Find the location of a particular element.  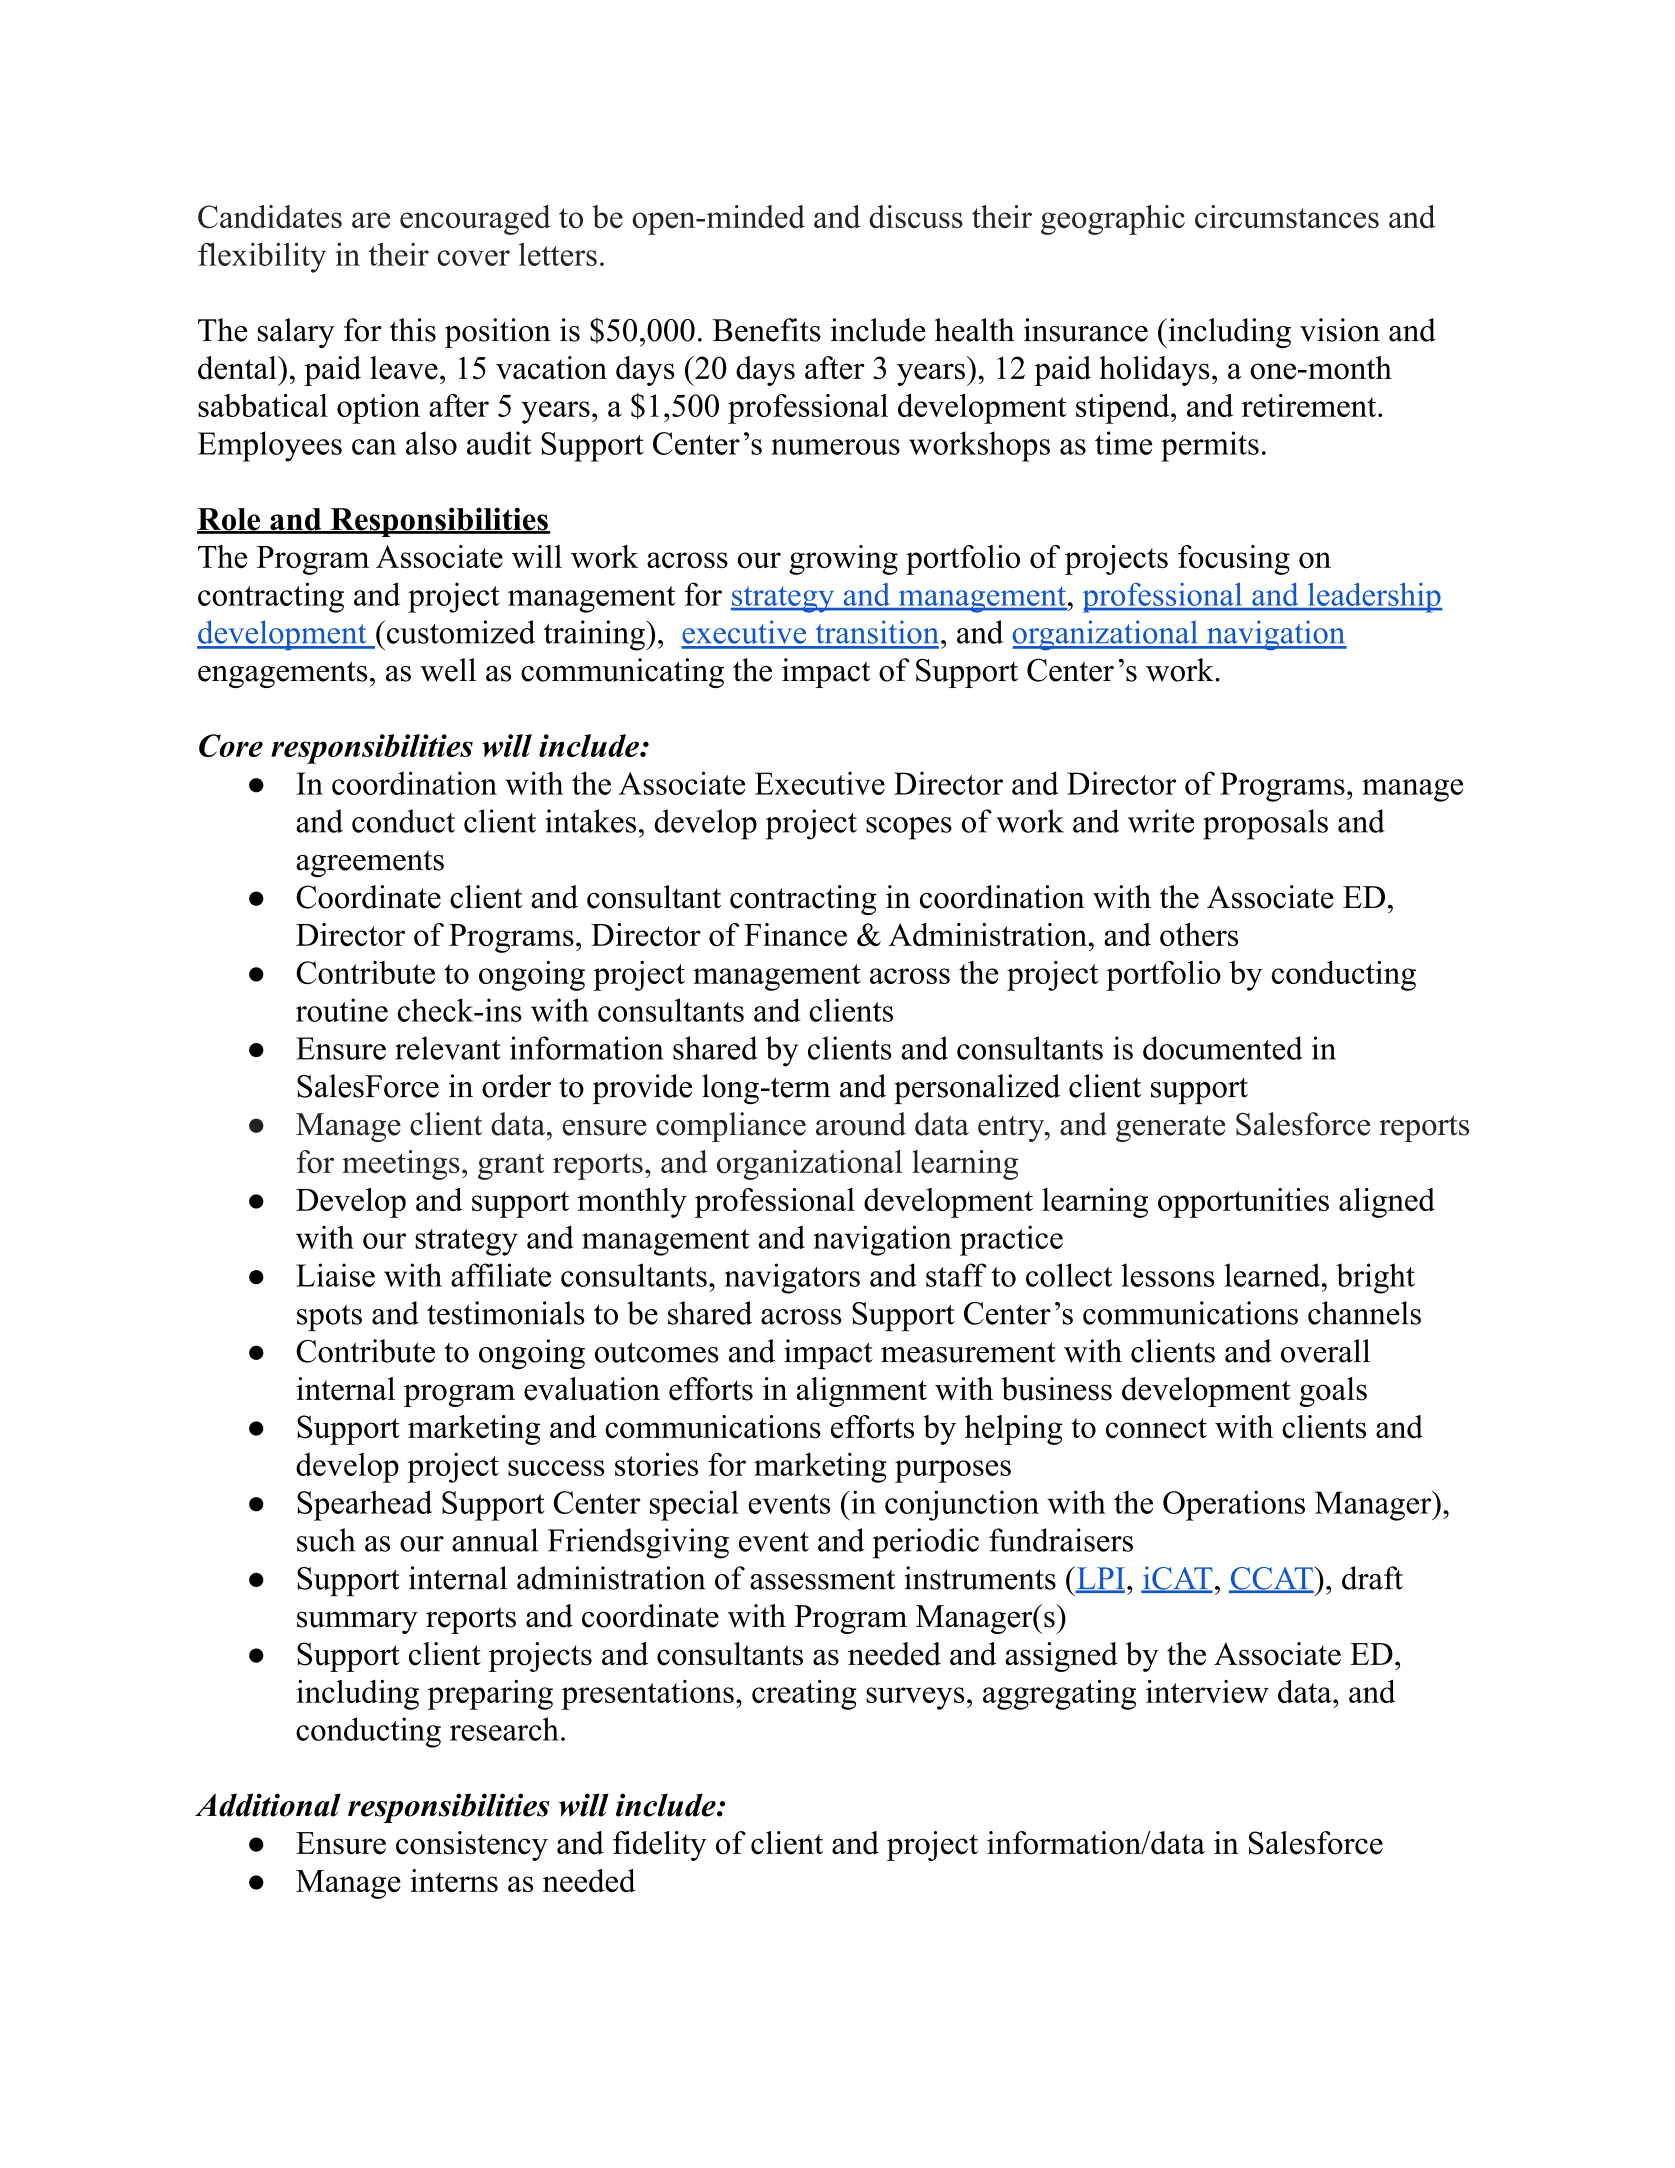

spots is located at coordinates (329, 1318).
